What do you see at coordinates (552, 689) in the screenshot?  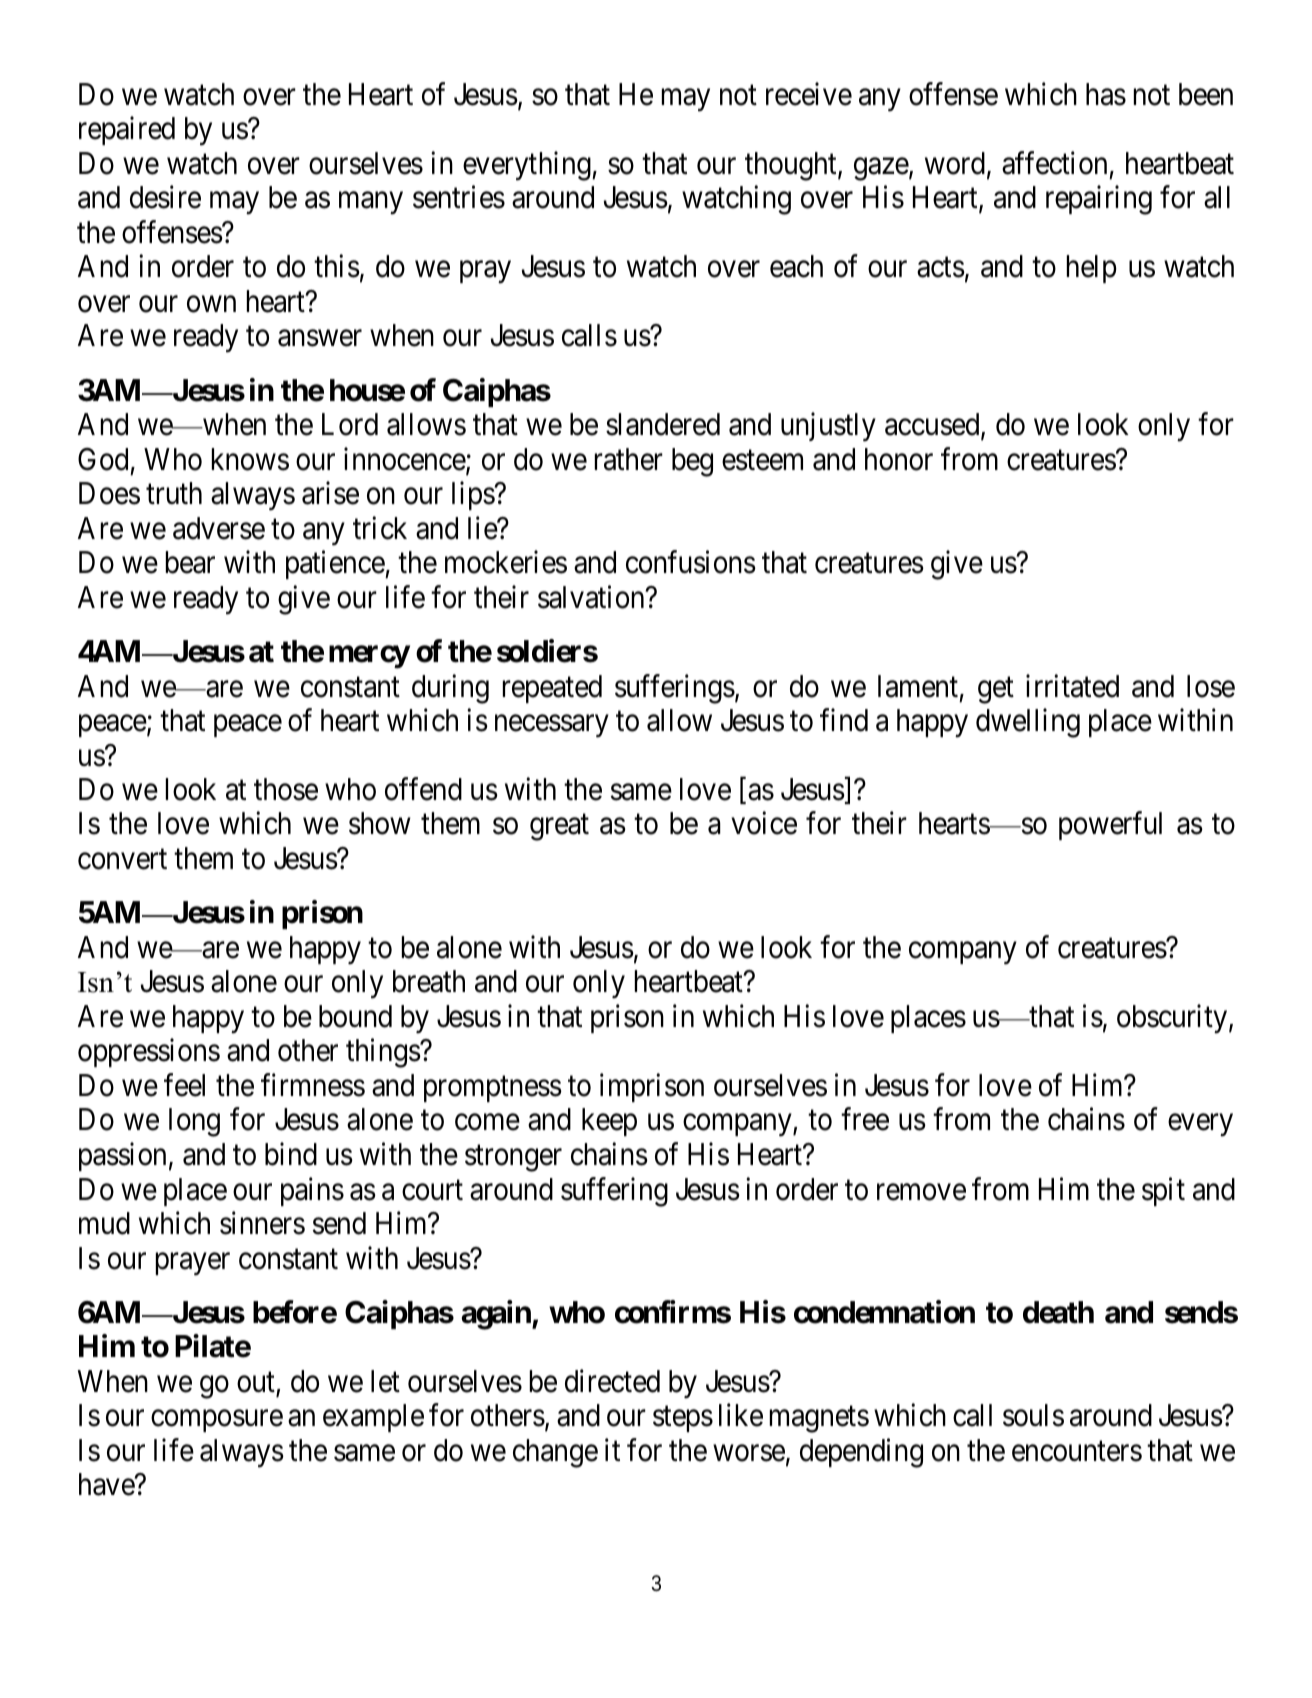 I see `repeated` at bounding box center [552, 689].
